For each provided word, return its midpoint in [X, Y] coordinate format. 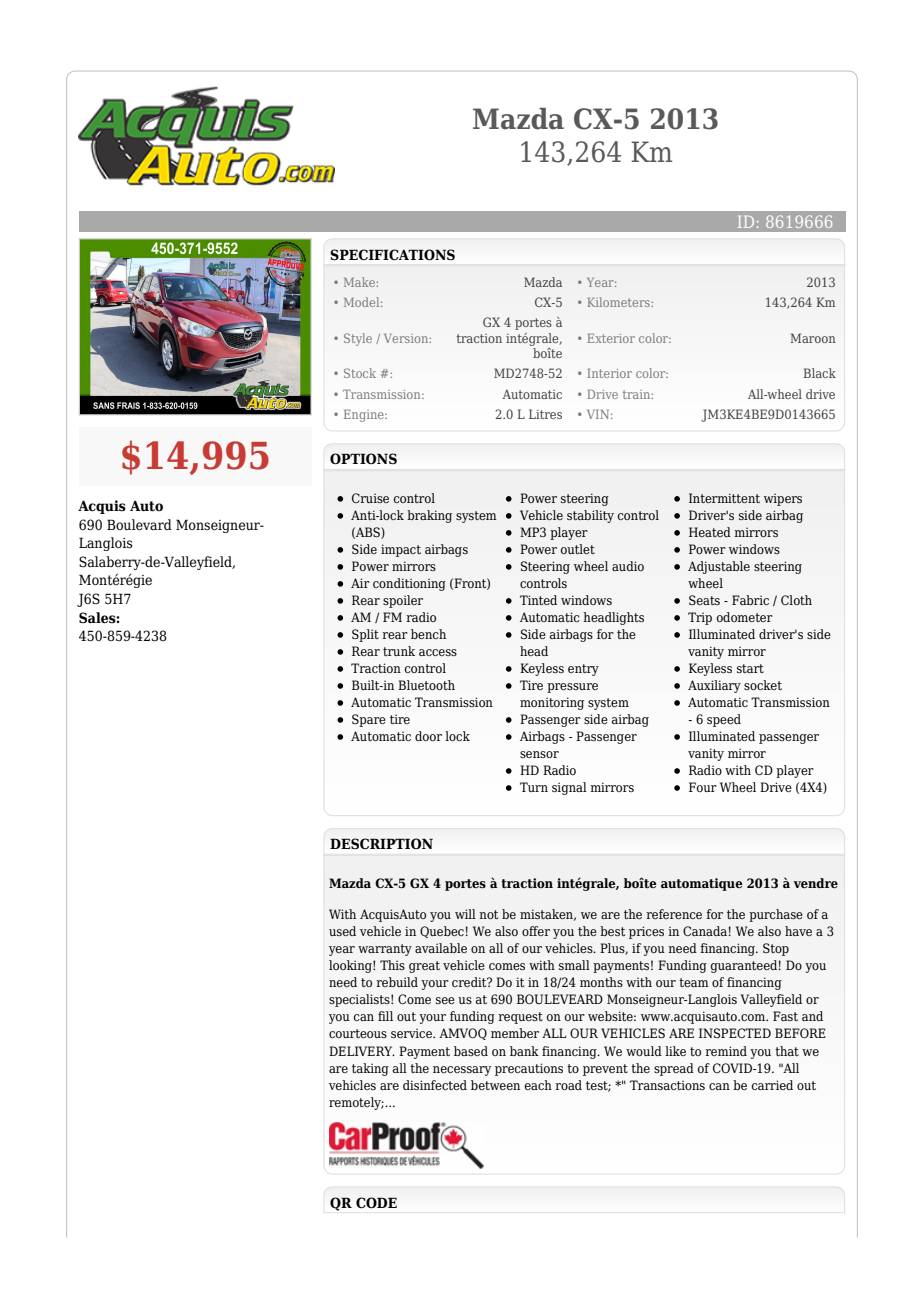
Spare [369, 720]
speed [724, 720]
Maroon [813, 338]
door [428, 736]
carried [772, 1085]
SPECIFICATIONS [392, 255]
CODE [376, 1203]
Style [358, 339]
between [495, 1085]
